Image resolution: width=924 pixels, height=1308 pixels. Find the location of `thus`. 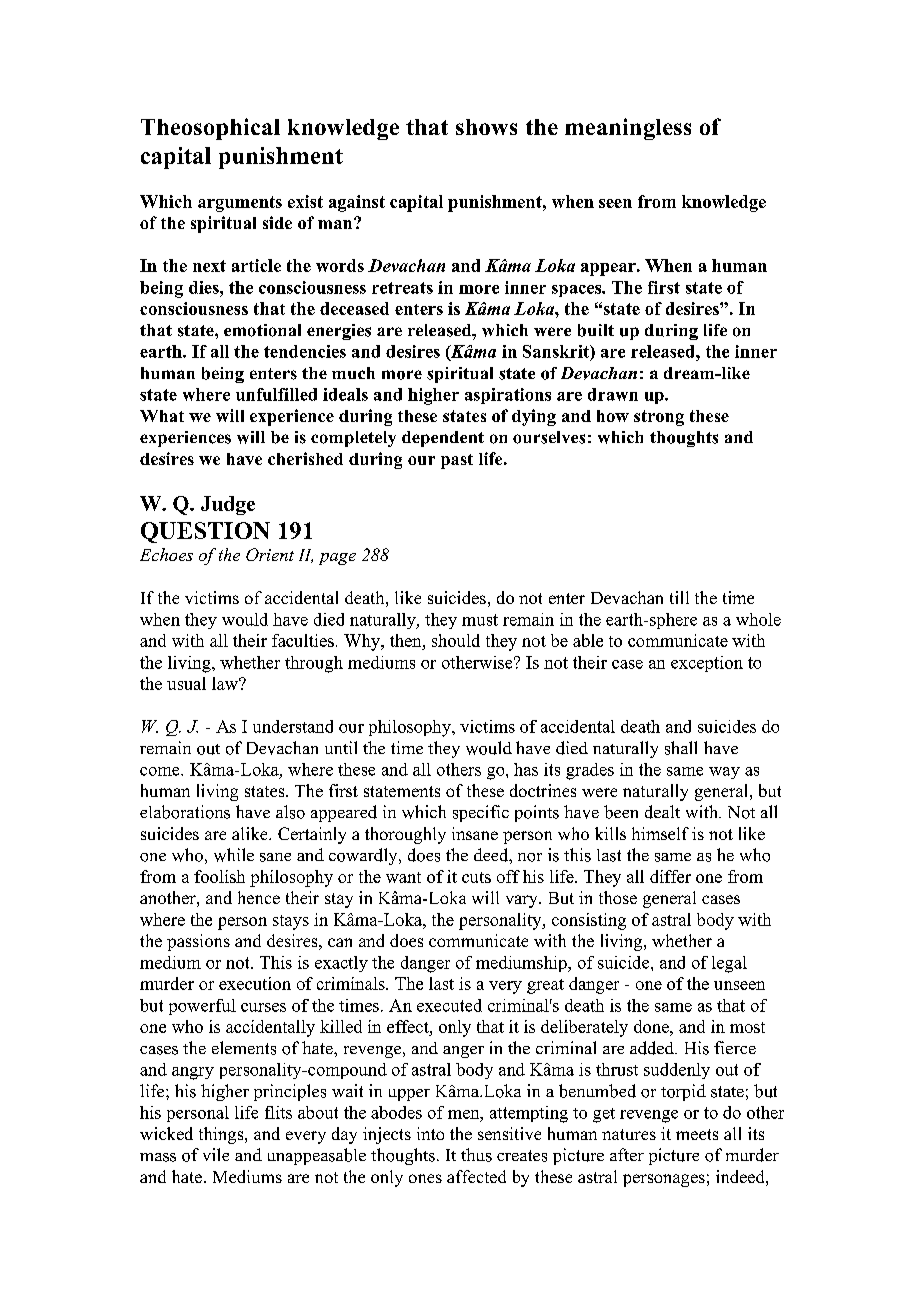

thus is located at coordinates (476, 1155).
